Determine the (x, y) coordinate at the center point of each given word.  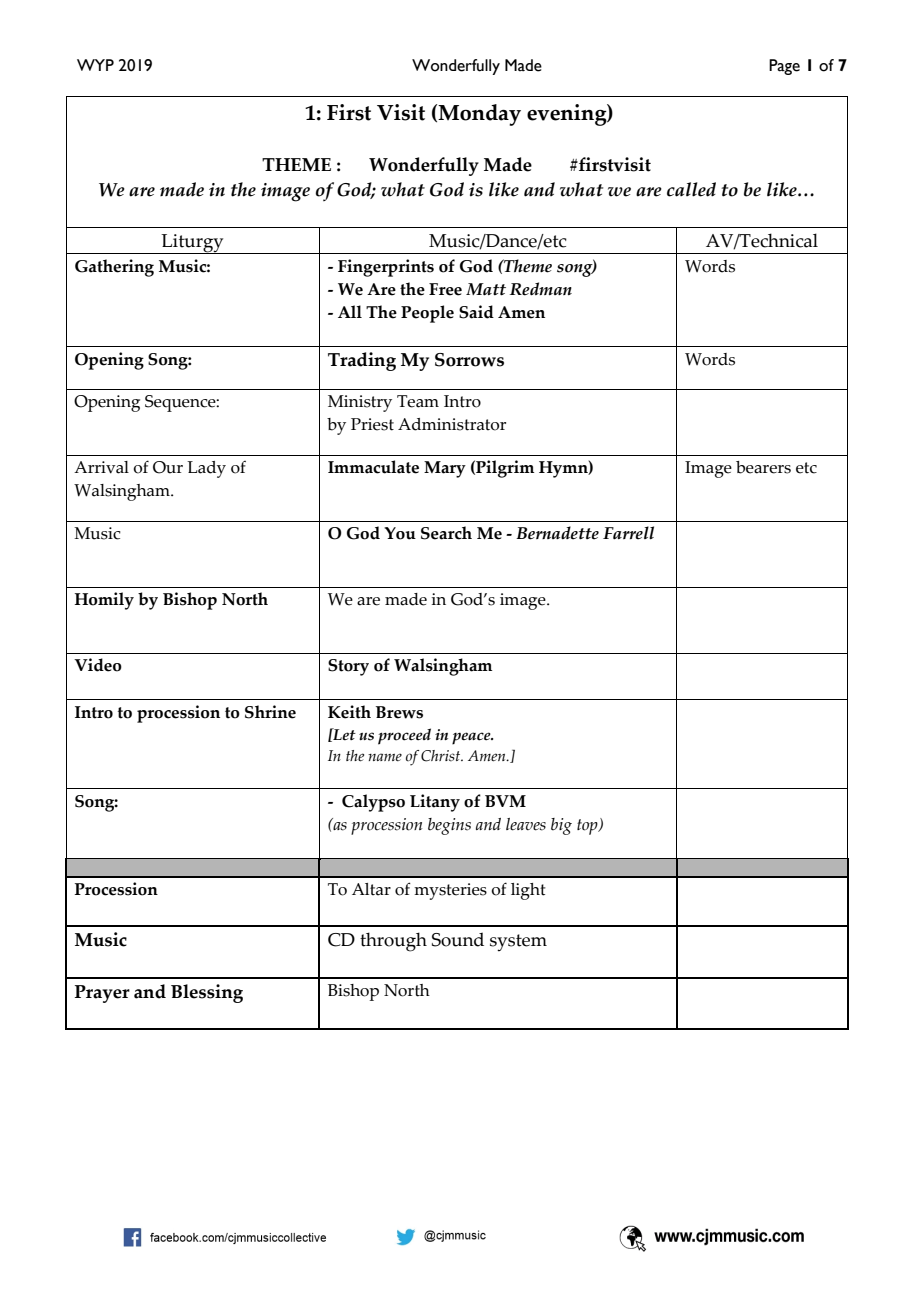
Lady (206, 469)
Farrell (628, 533)
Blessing (207, 993)
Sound (458, 939)
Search (446, 533)
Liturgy (192, 244)
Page (784, 67)
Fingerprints (386, 268)
